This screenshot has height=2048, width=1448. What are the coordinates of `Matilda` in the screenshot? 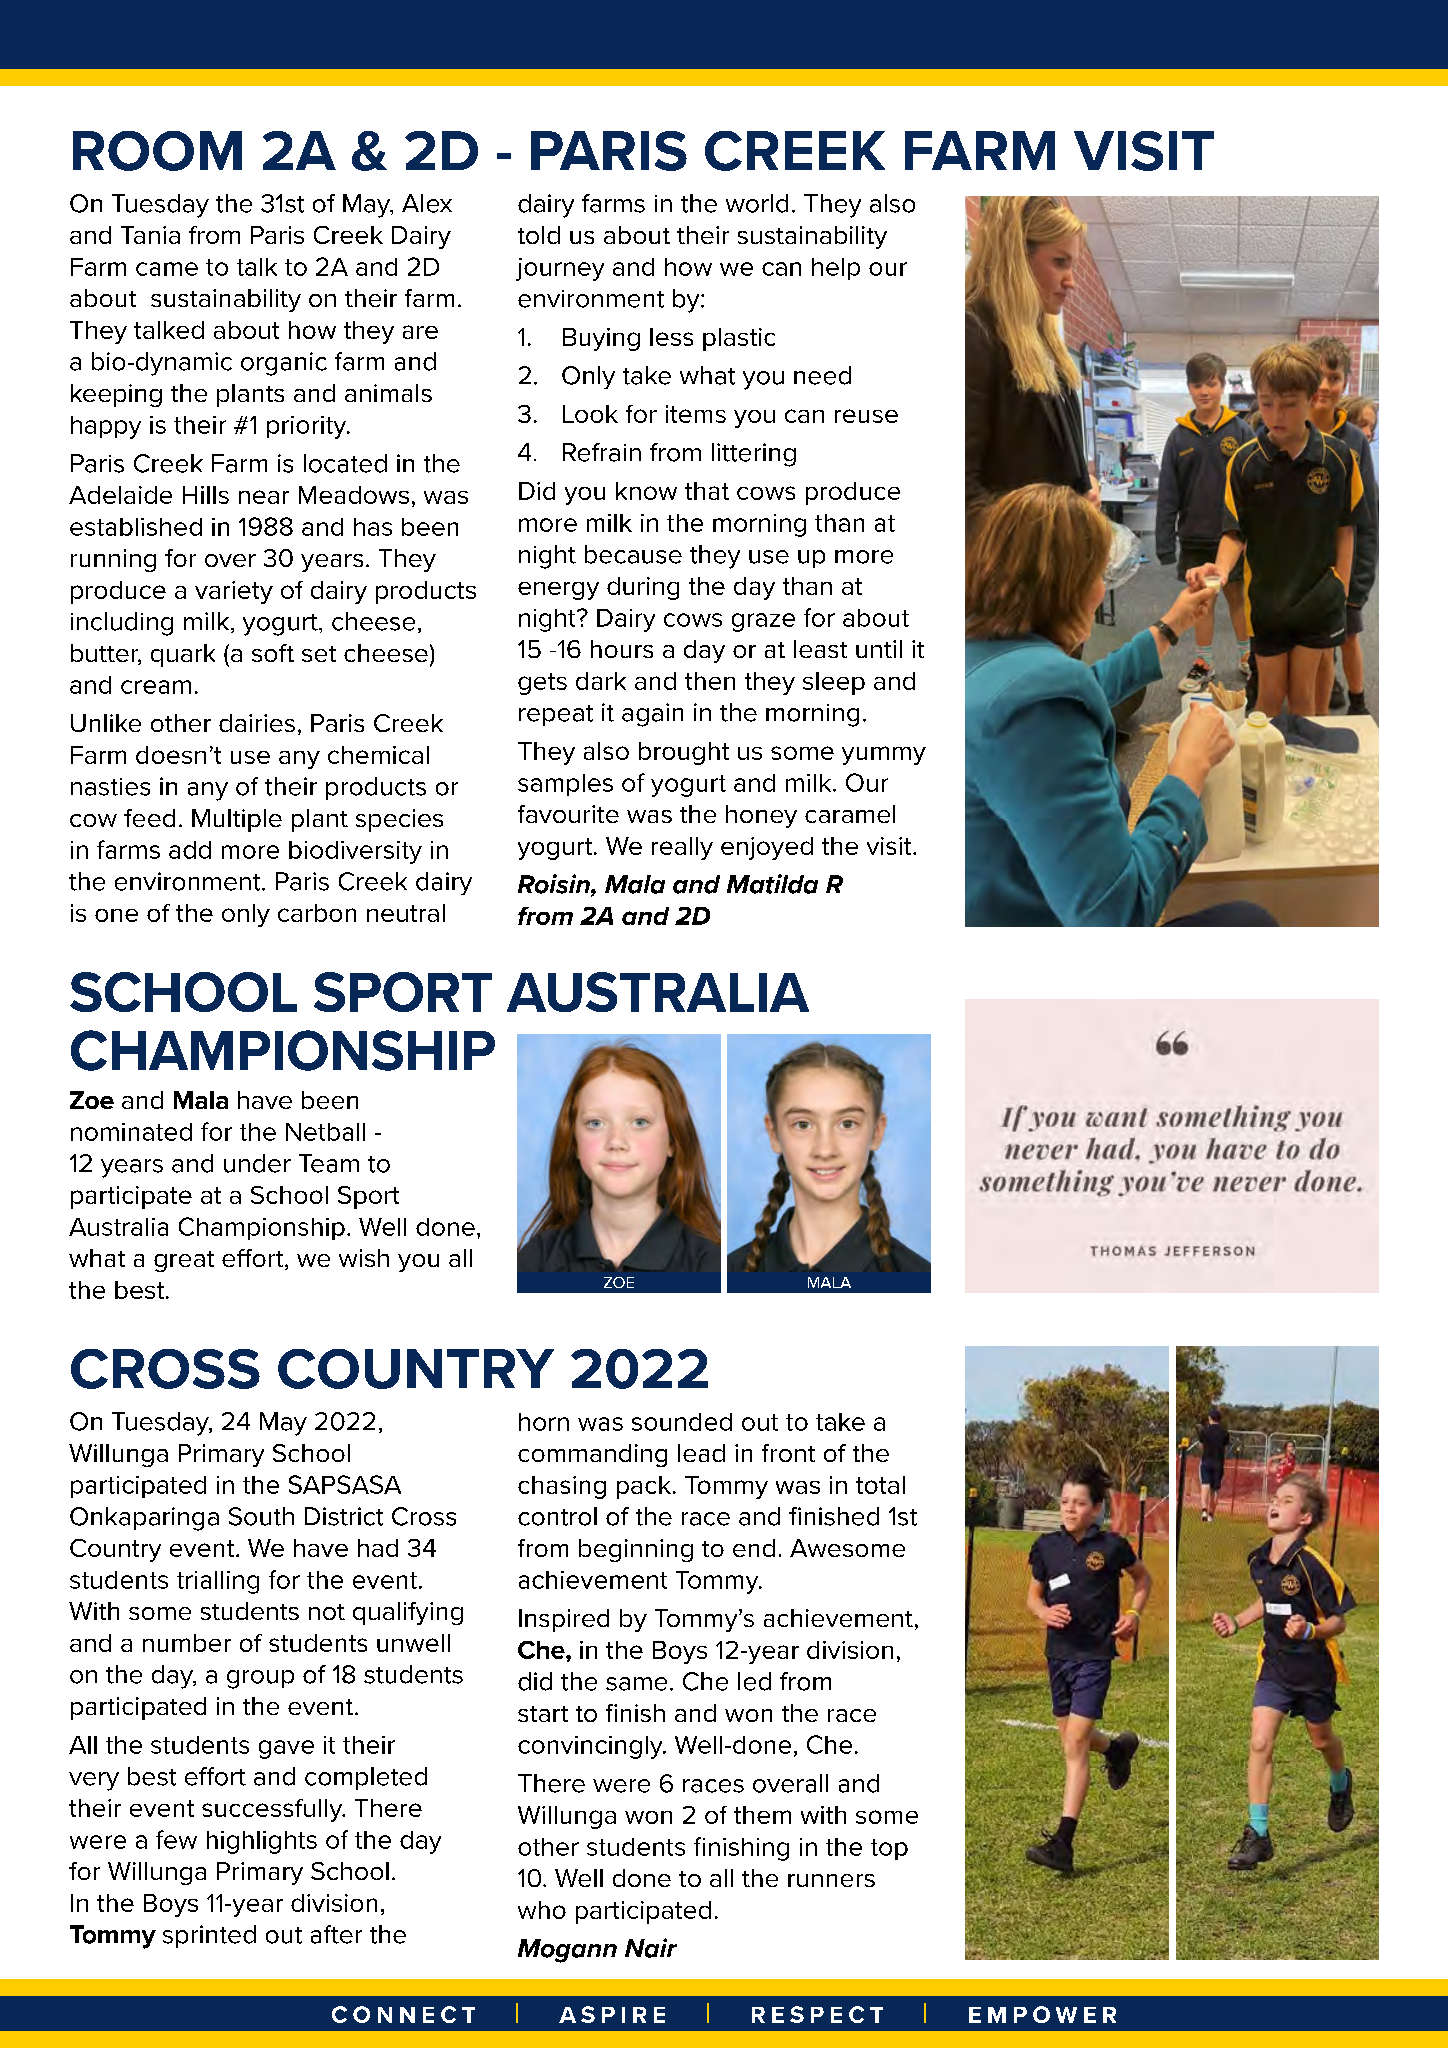 It's located at (772, 884).
